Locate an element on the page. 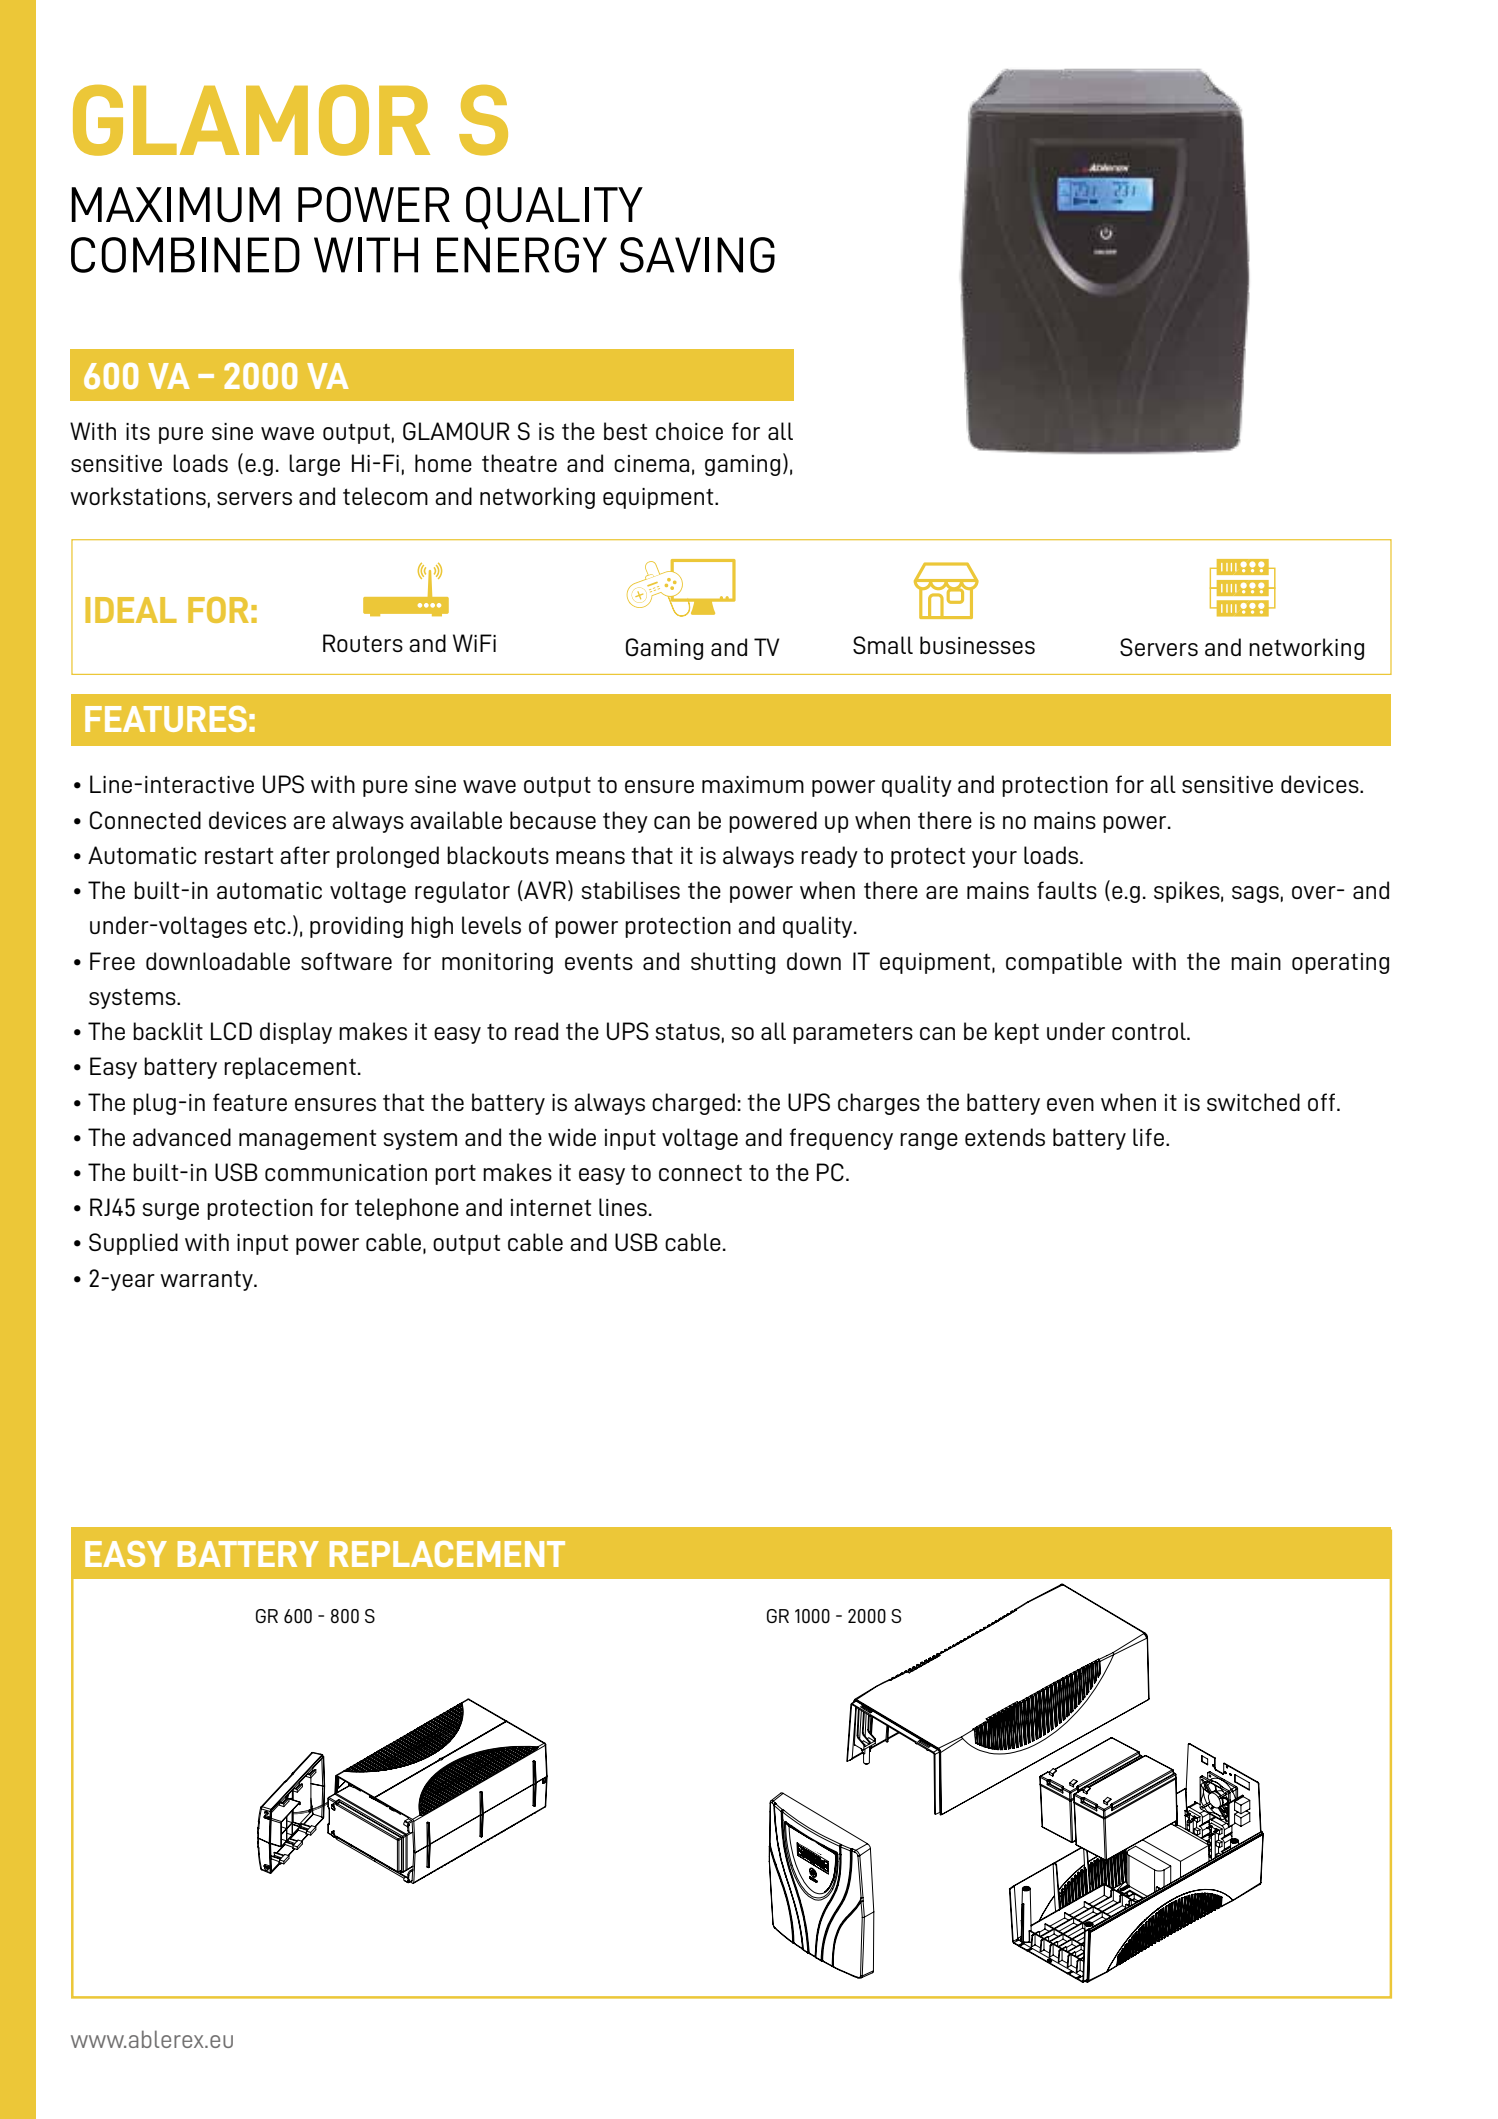  LCD is located at coordinates (231, 1031).
